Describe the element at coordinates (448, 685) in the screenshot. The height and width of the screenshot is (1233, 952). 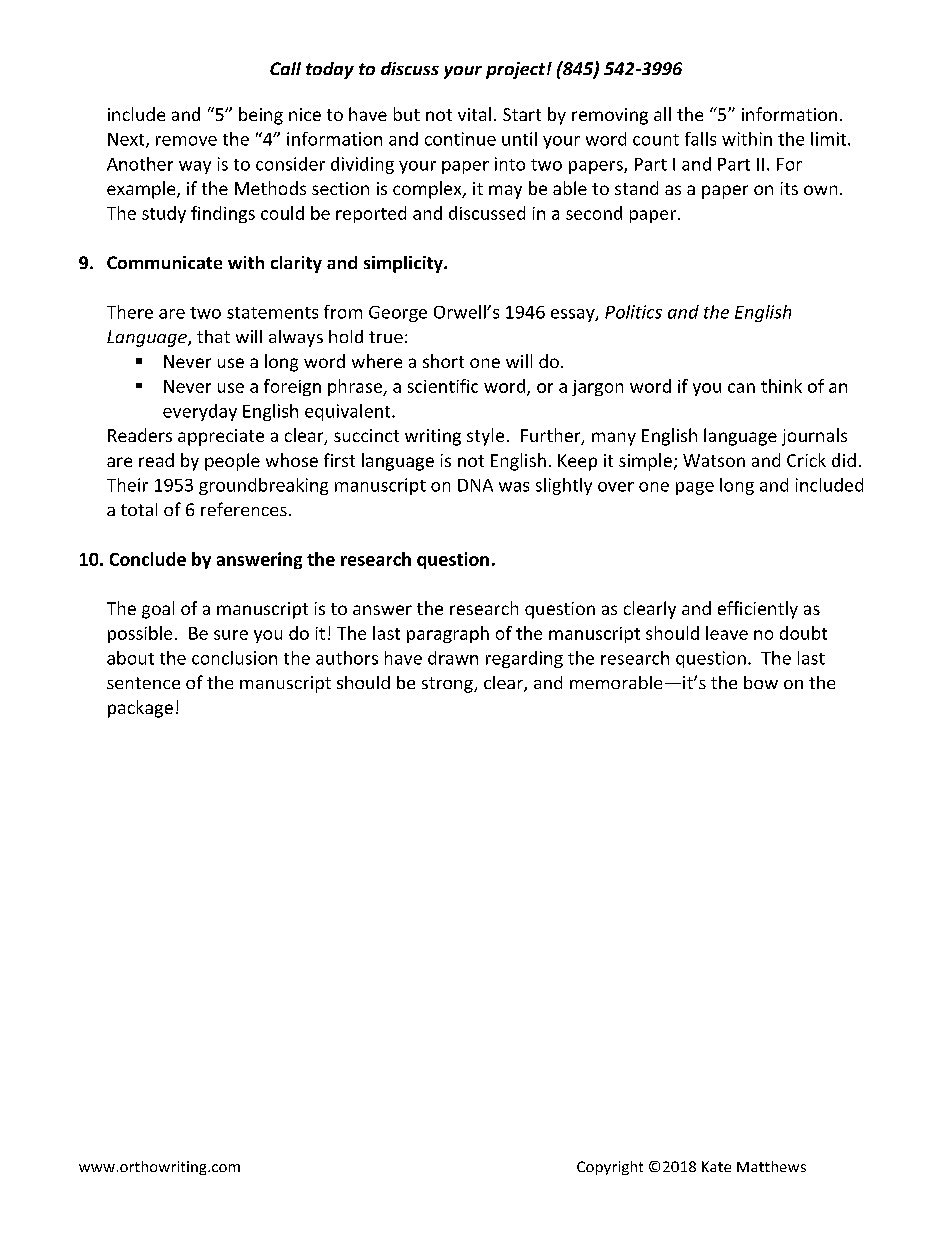
I see `strong` at that location.
